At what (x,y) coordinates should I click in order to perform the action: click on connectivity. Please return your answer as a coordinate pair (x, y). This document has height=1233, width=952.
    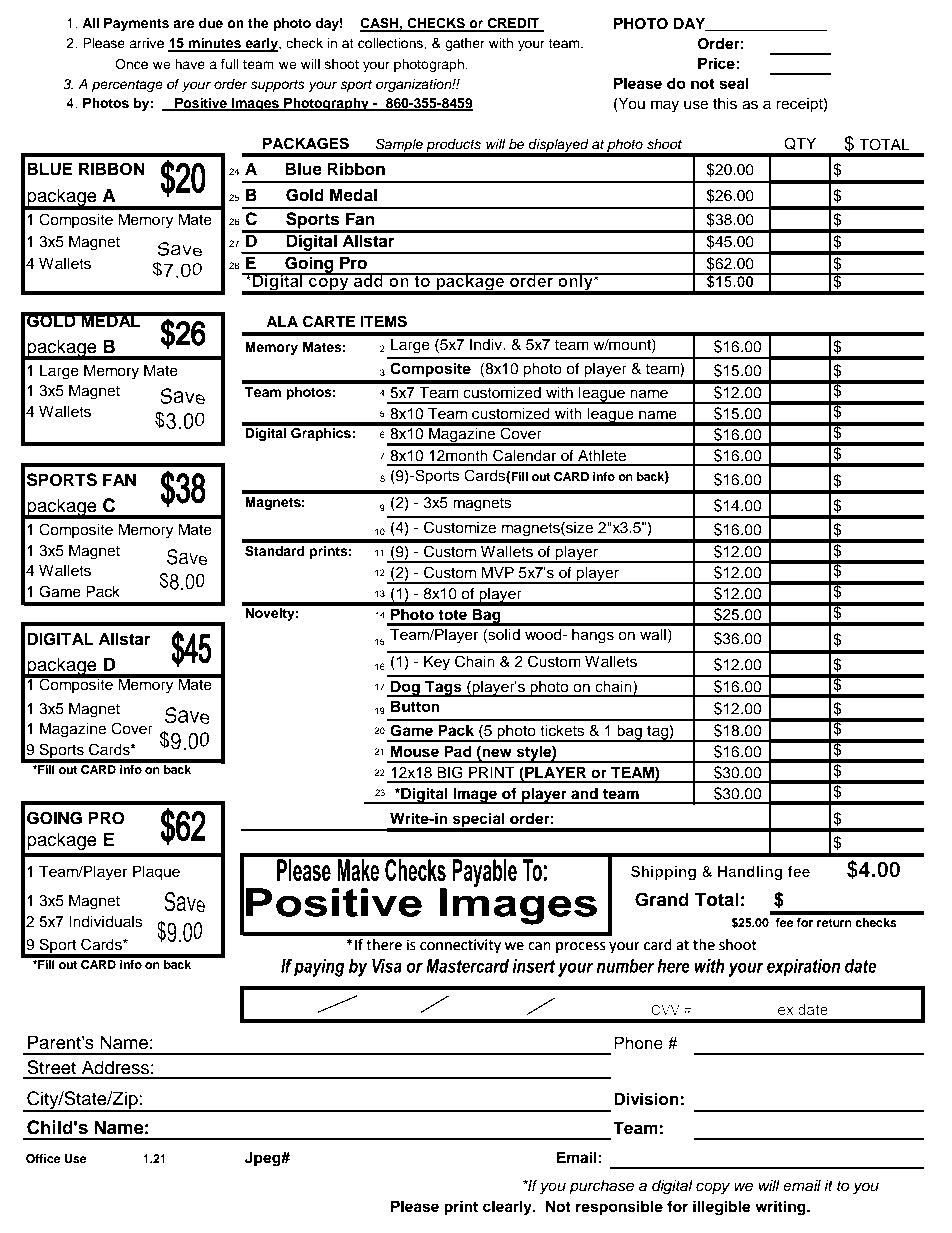
    Looking at the image, I should click on (460, 946).
